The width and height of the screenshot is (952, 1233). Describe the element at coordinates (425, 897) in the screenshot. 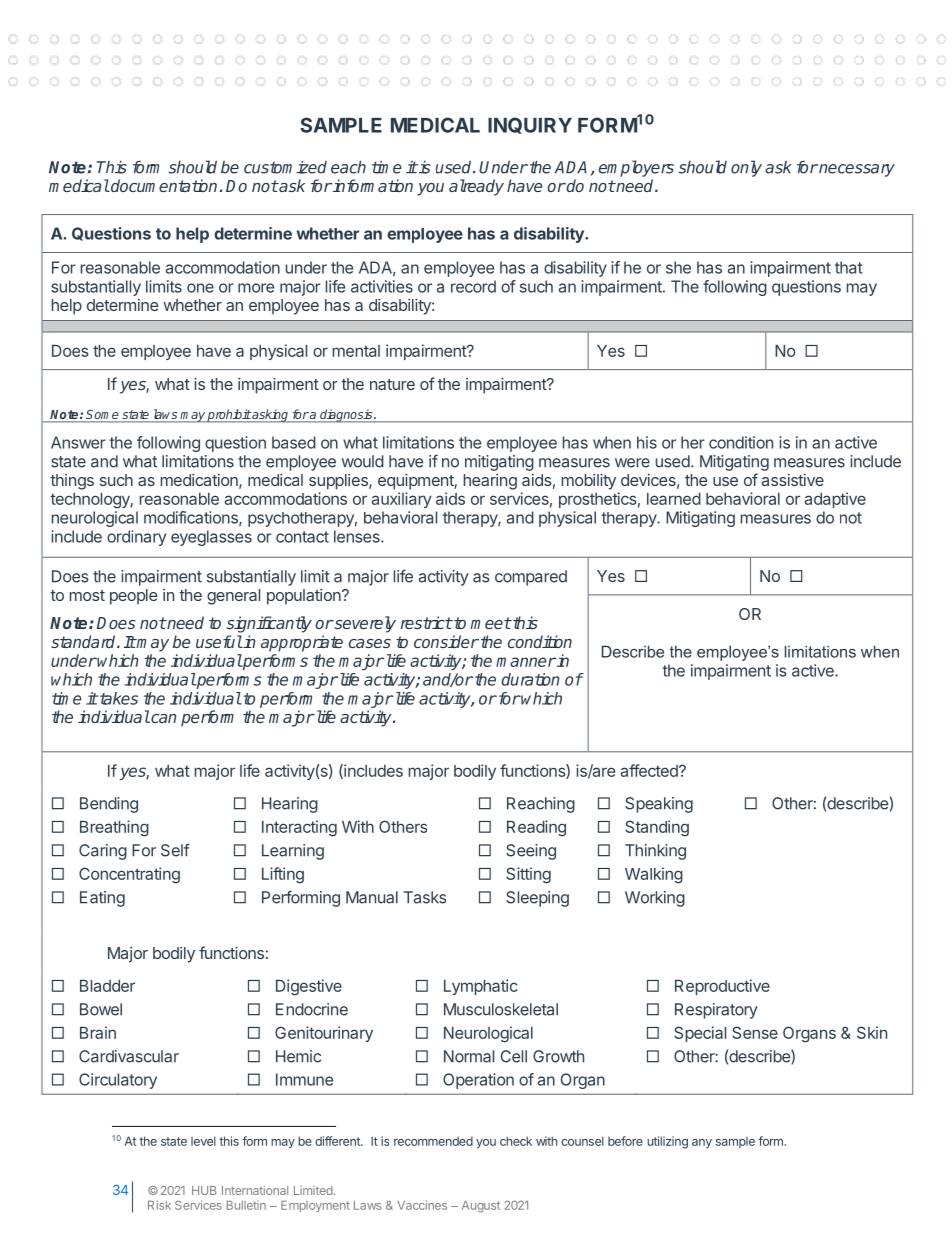

I see `Tasks` at that location.
